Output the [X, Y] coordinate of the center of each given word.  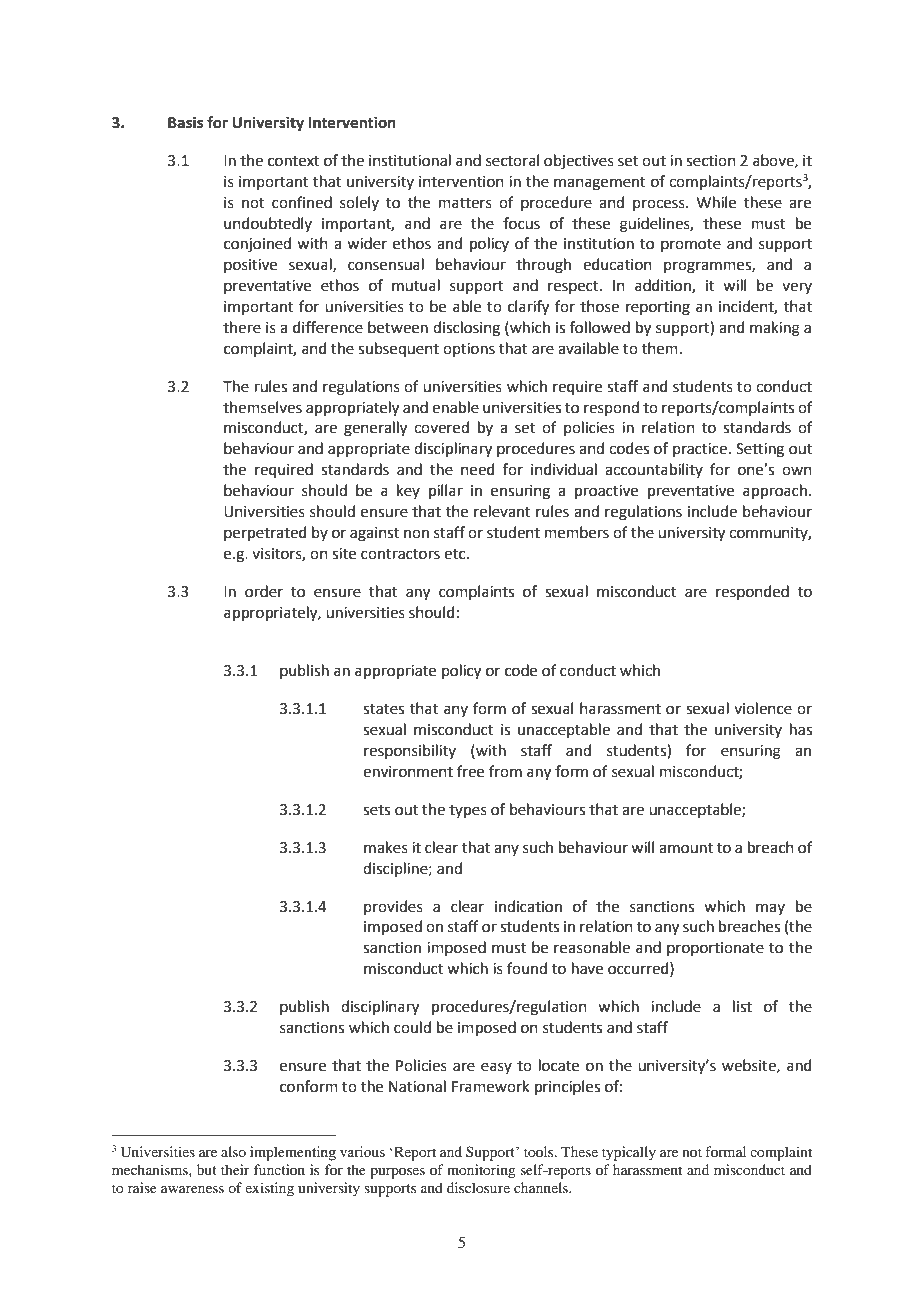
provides [393, 907]
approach [775, 491]
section [711, 161]
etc [456, 554]
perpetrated [265, 533]
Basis [185, 122]
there [242, 327]
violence [763, 708]
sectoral [512, 160]
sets [376, 810]
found [527, 968]
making [775, 329]
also [233, 1151]
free [470, 771]
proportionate [715, 949]
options [469, 350]
